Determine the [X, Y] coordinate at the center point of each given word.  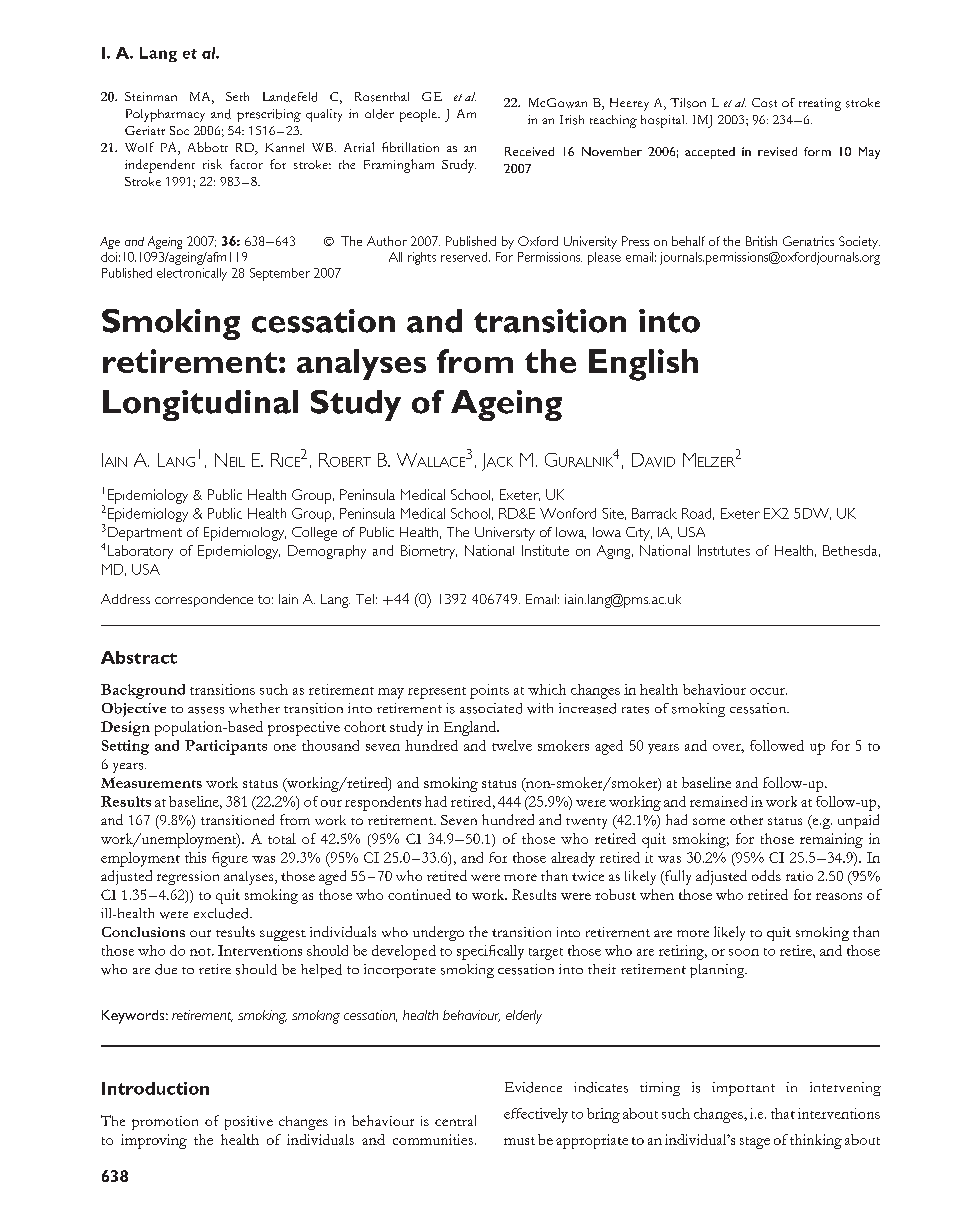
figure [230, 859]
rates [635, 710]
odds [766, 875]
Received [529, 151]
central [455, 1120]
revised [777, 151]
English [643, 365]
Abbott [208, 147]
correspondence [204, 600]
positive [249, 1123]
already [573, 859]
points [489, 691]
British [761, 241]
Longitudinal [200, 405]
